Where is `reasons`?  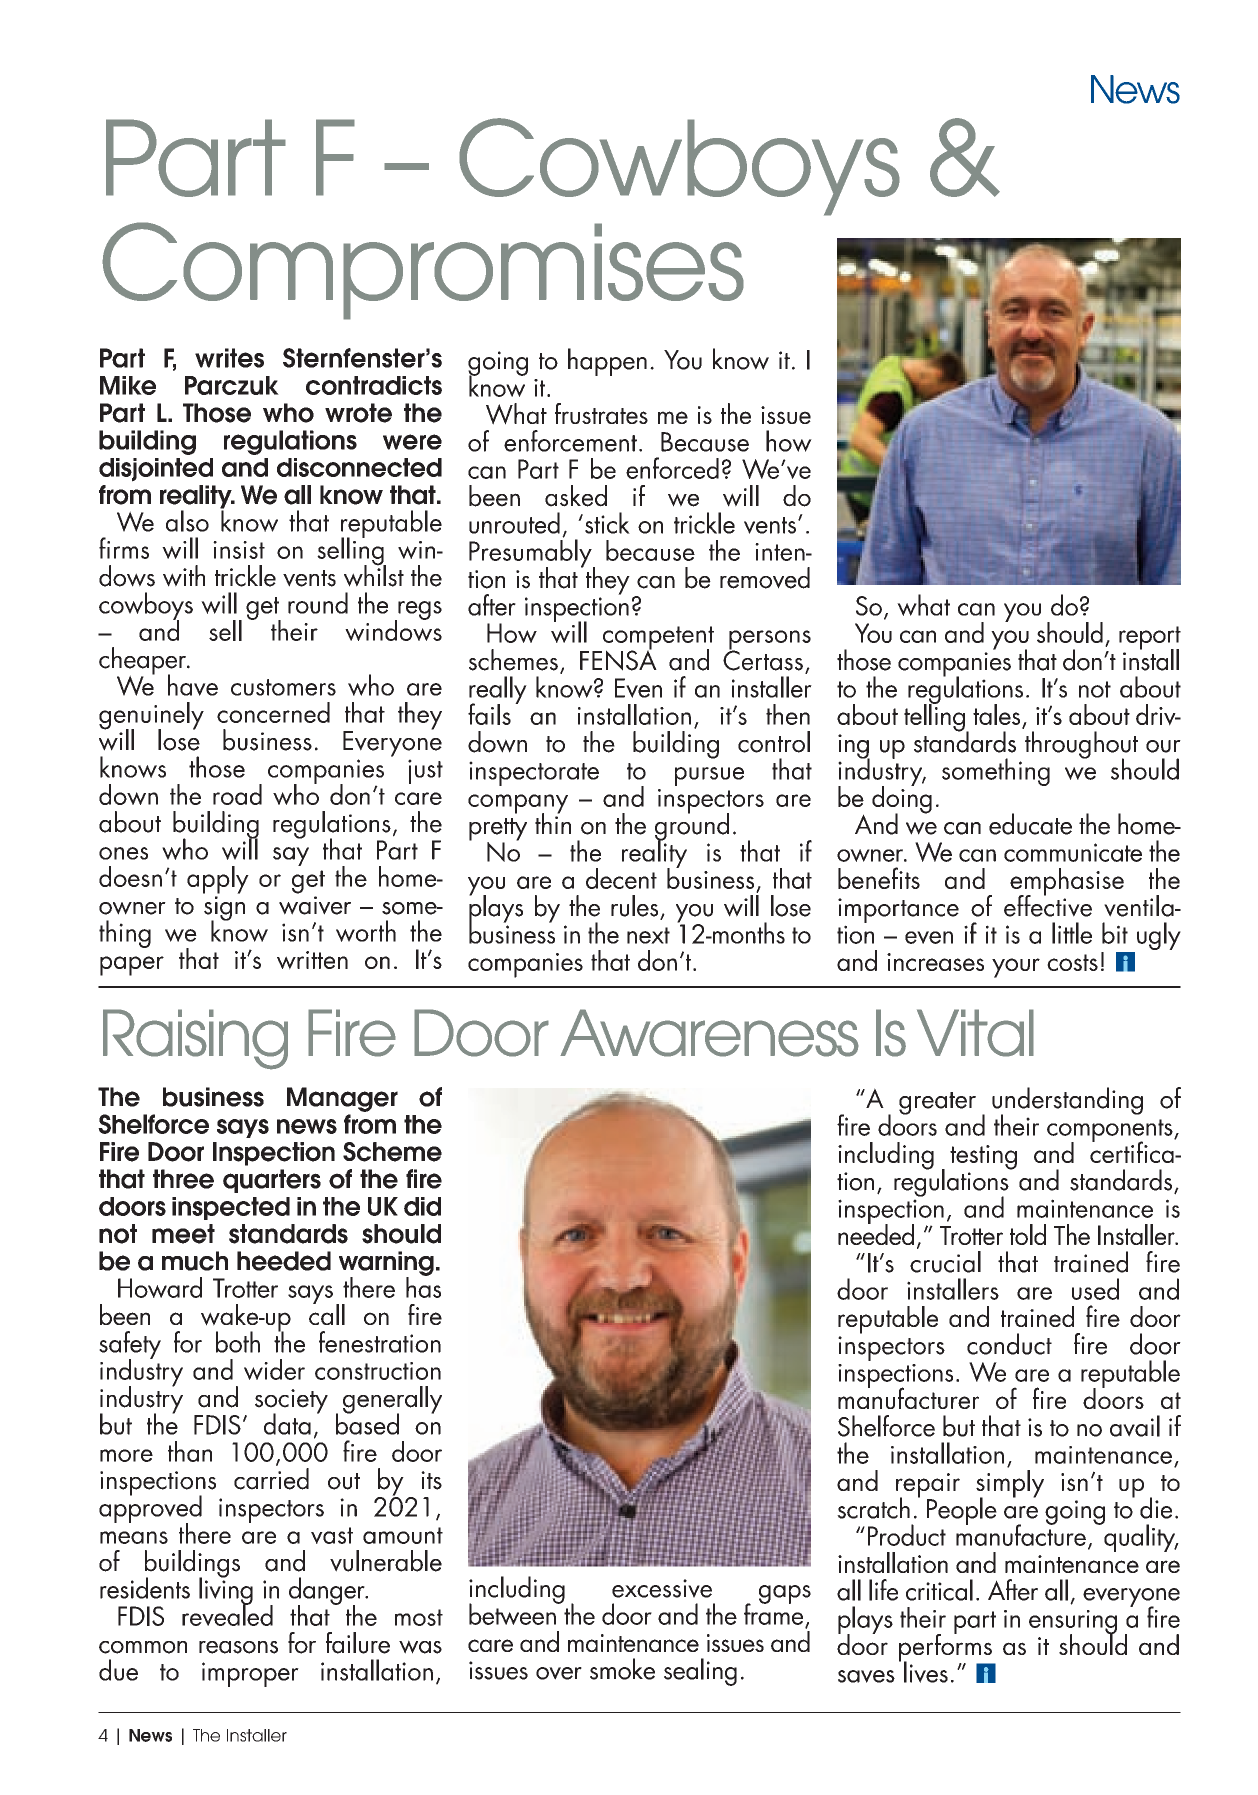
reasons is located at coordinates (238, 1647).
